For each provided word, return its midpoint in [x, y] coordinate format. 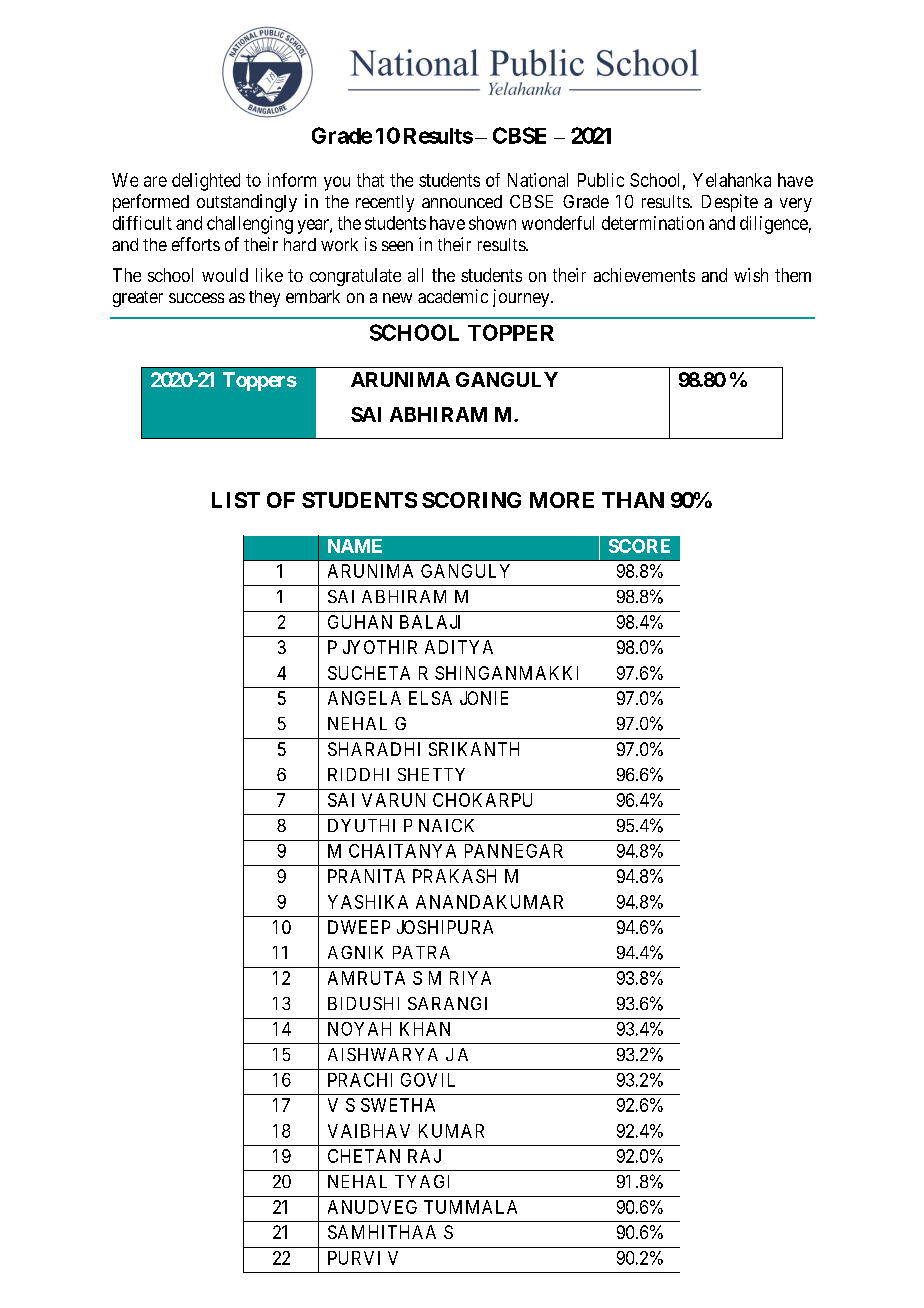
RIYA [470, 978]
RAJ [424, 1156]
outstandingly [247, 203]
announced [462, 201]
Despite [730, 203]
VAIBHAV [369, 1131]
